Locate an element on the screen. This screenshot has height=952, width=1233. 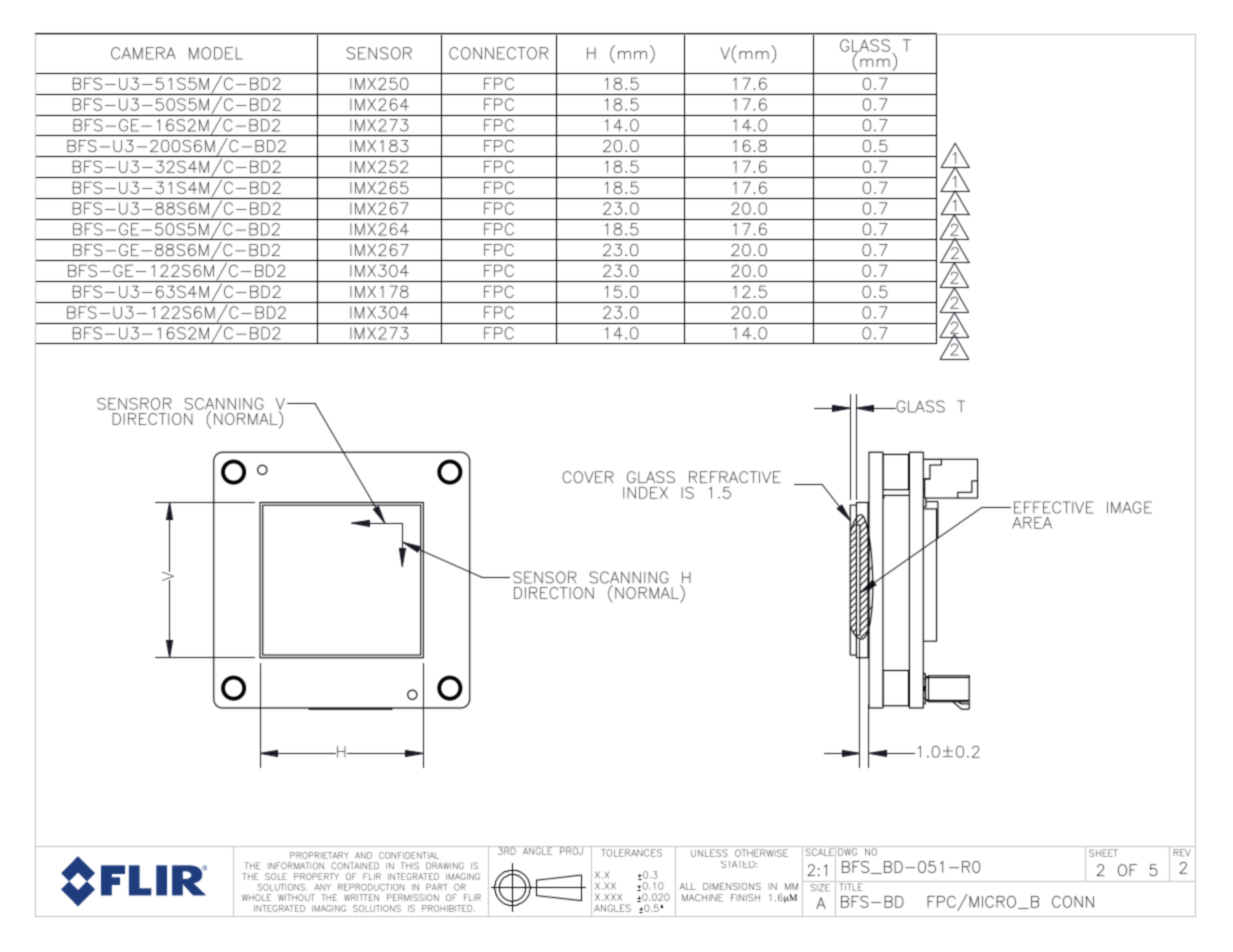
REFRACTIVE is located at coordinates (735, 477).
